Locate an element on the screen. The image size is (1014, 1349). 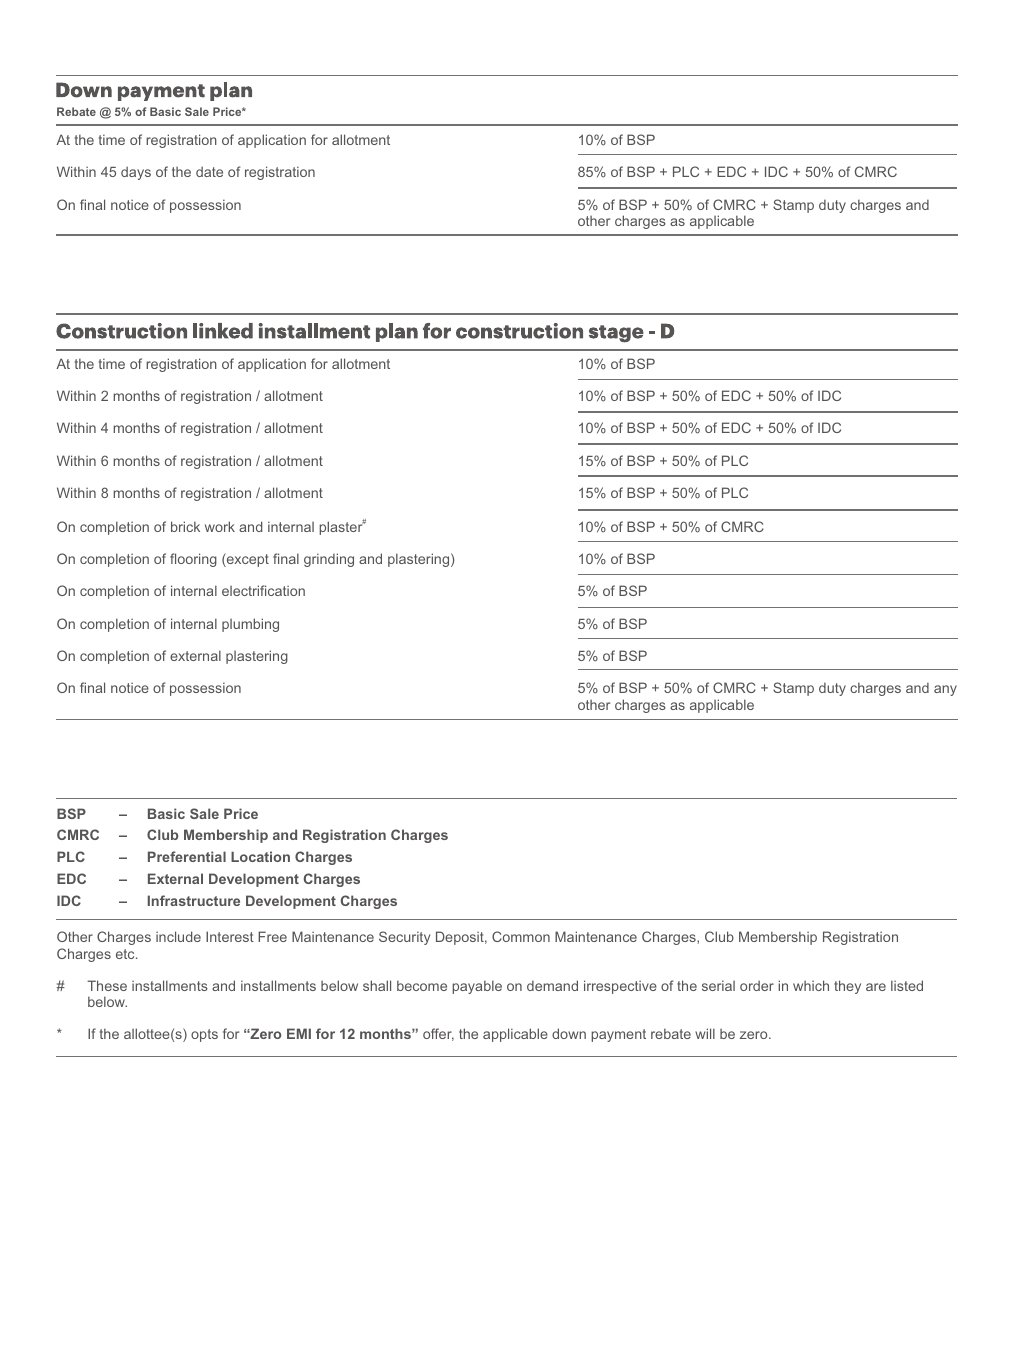
electrification is located at coordinates (263, 590).
